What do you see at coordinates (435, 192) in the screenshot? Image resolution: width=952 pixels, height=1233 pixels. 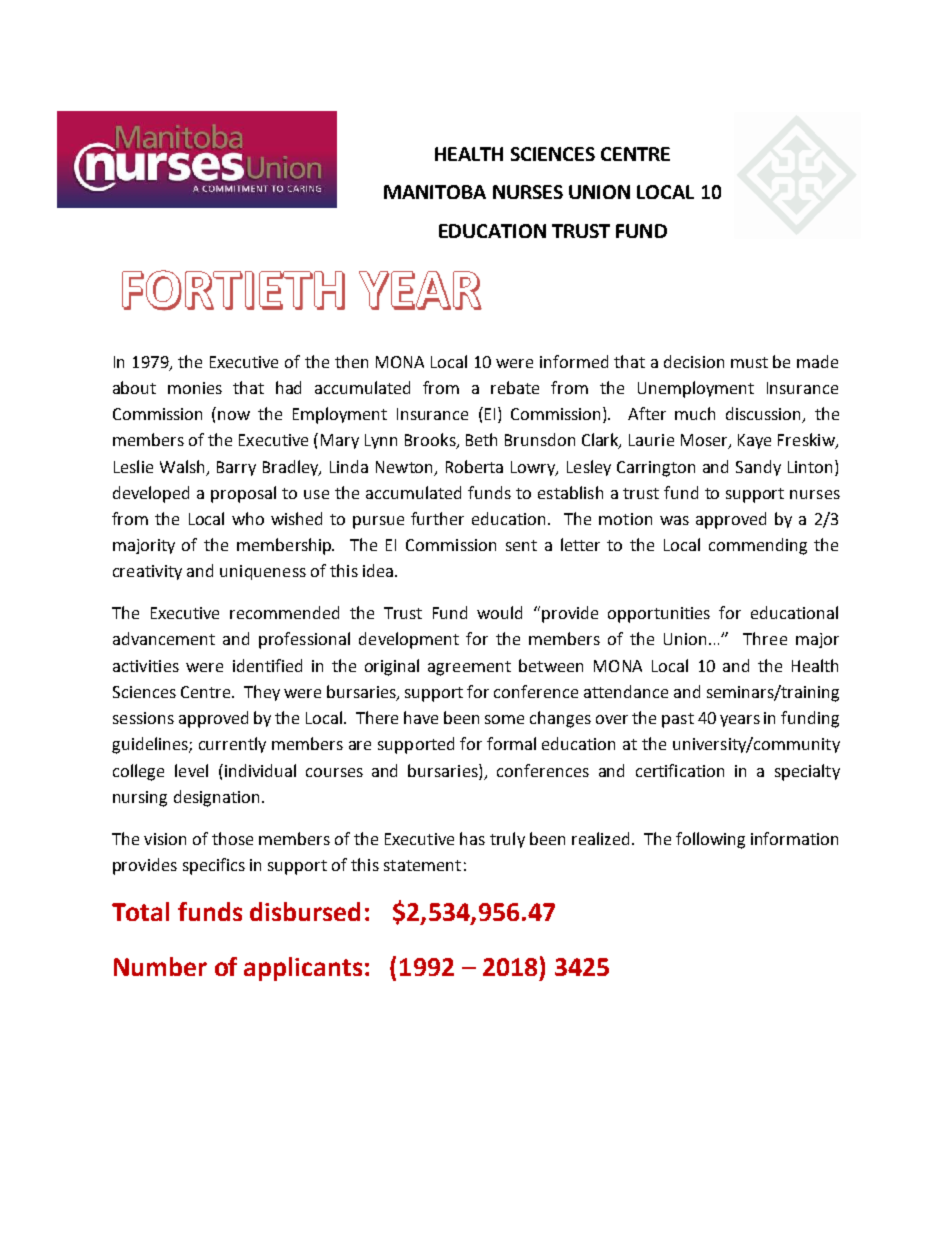 I see `MANITOBA` at bounding box center [435, 192].
